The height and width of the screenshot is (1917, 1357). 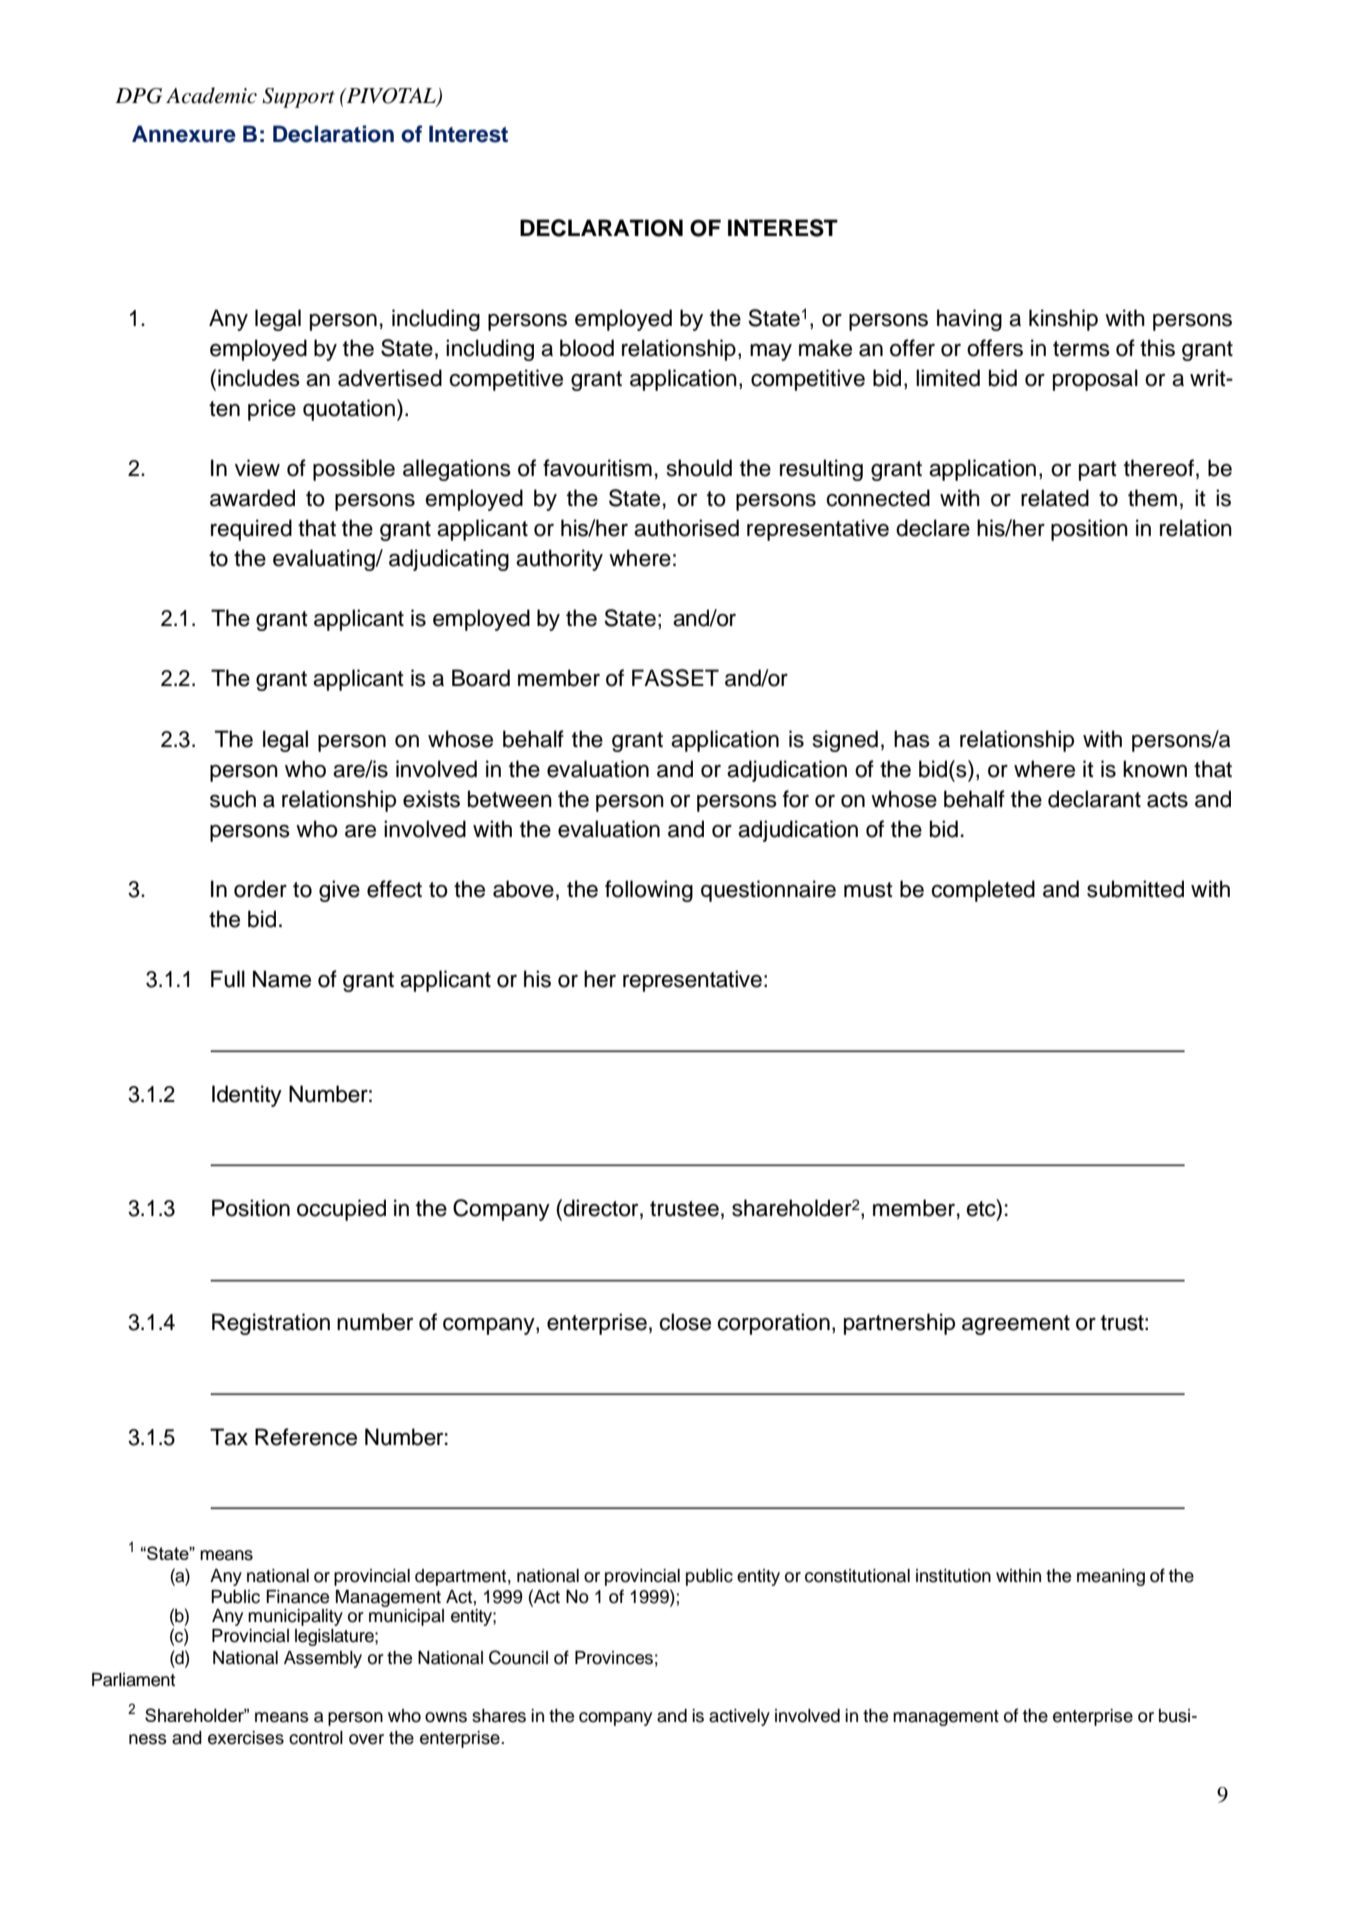 What do you see at coordinates (1063, 320) in the screenshot?
I see `kinship` at bounding box center [1063, 320].
